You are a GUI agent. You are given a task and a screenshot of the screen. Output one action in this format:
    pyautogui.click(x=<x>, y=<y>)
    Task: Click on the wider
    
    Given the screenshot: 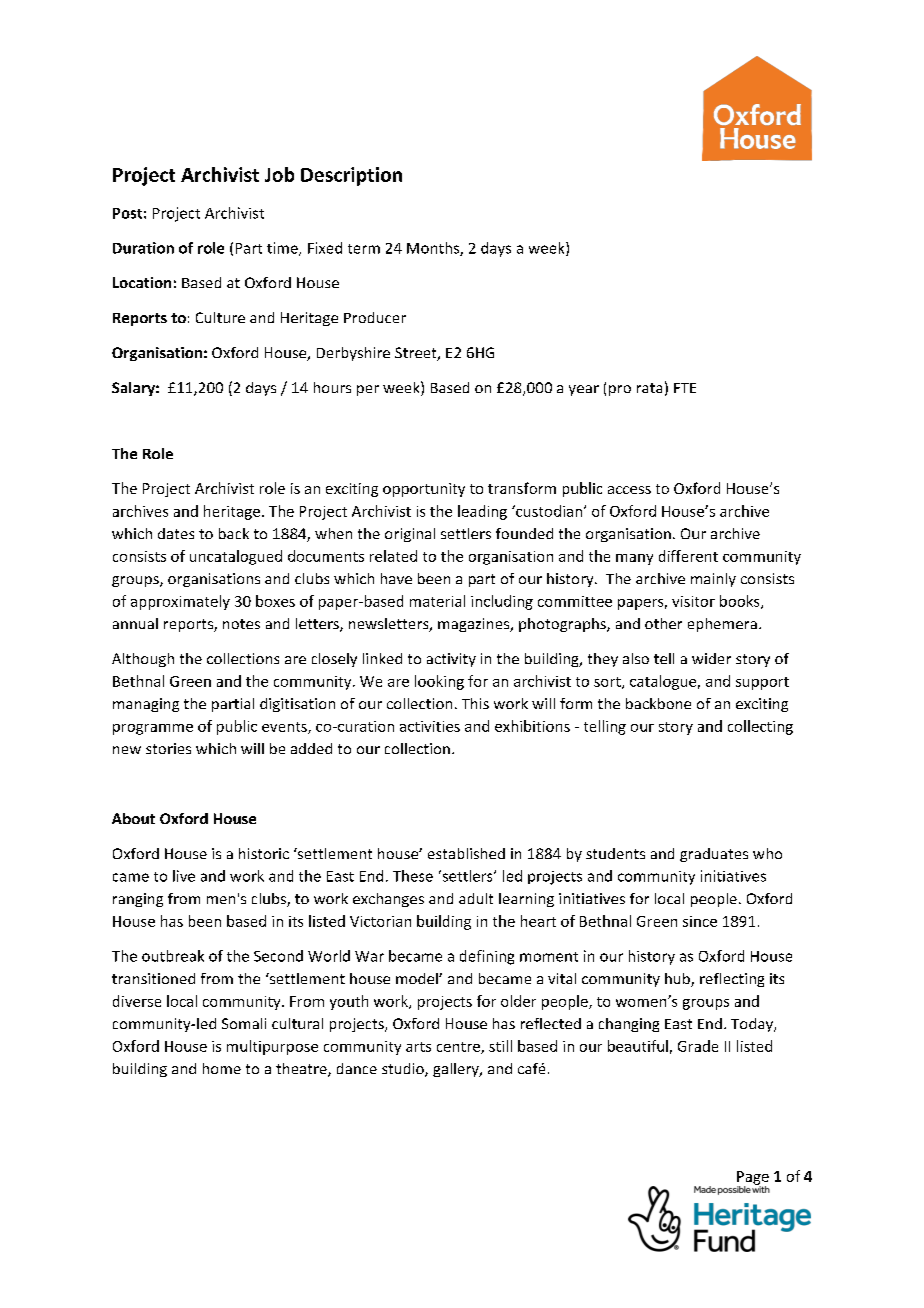 What is the action you would take?
    pyautogui.click(x=711, y=658)
